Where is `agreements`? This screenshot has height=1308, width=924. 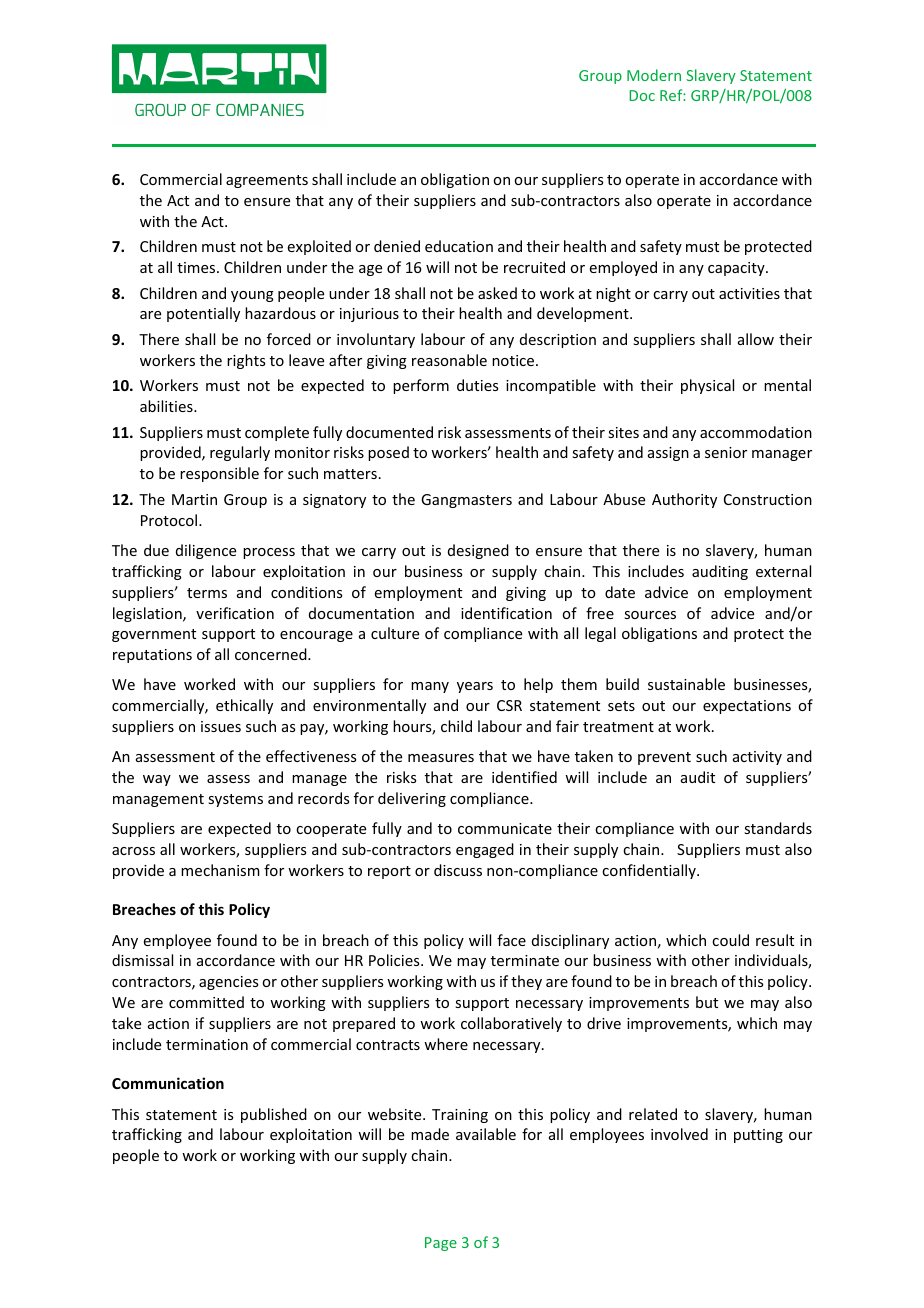 agreements is located at coordinates (267, 181).
